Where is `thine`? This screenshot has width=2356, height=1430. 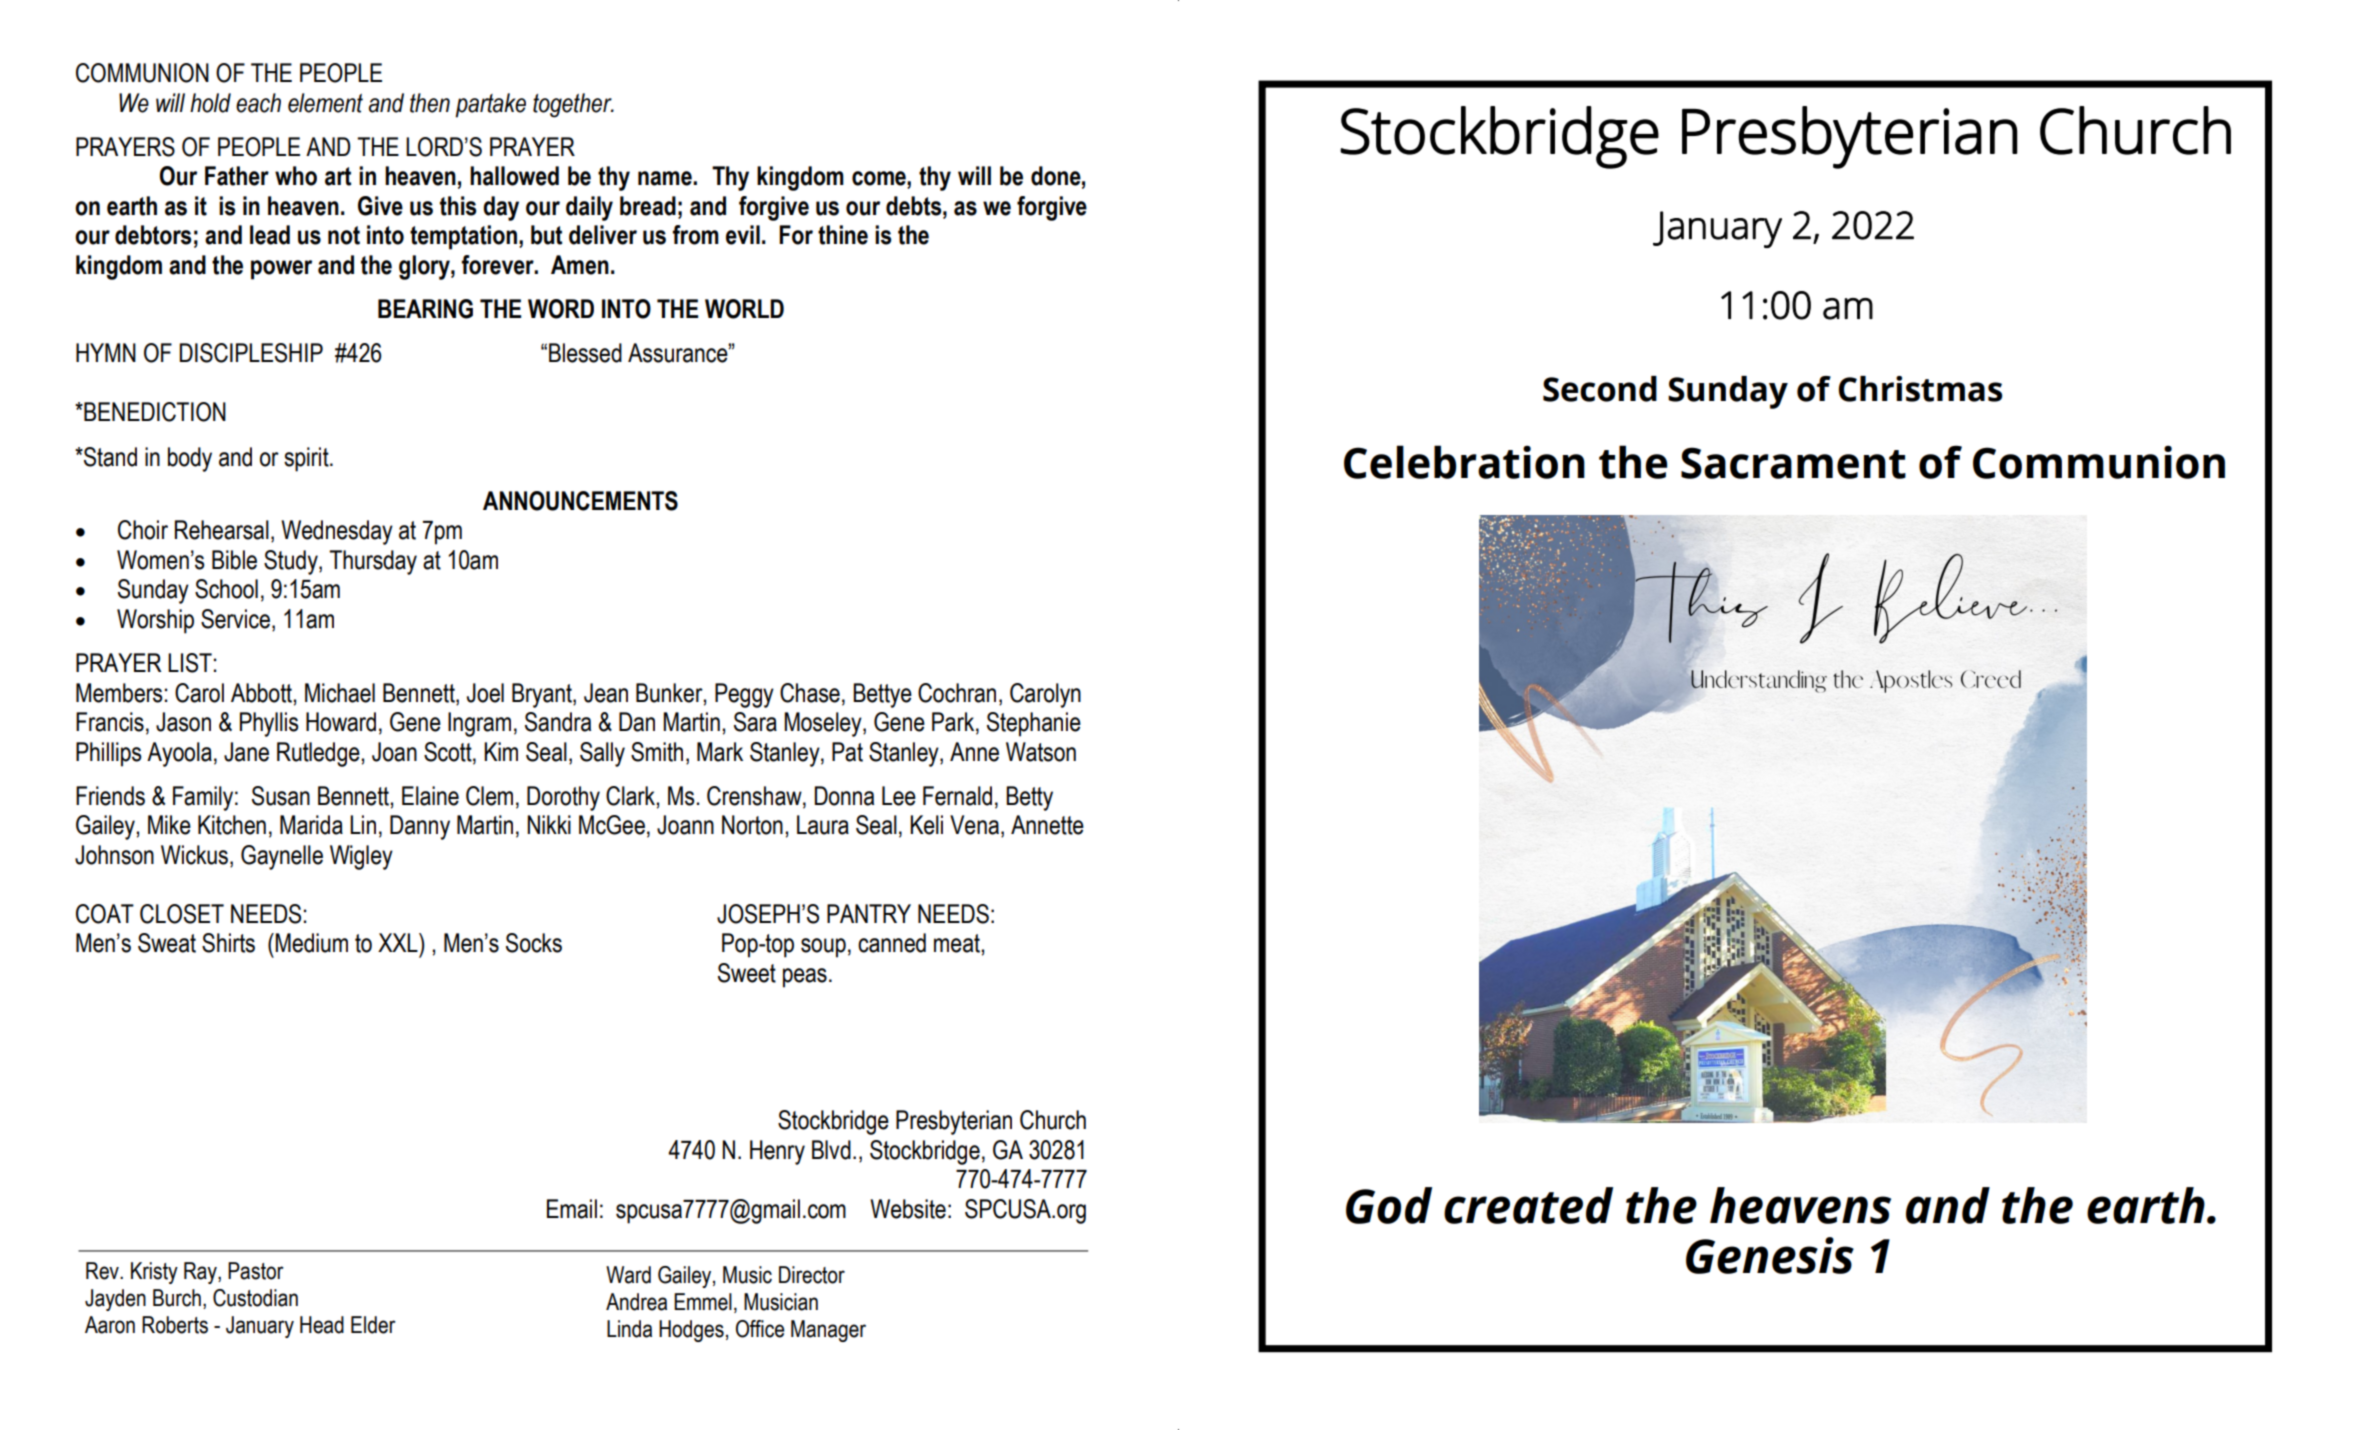
thine is located at coordinates (843, 235).
